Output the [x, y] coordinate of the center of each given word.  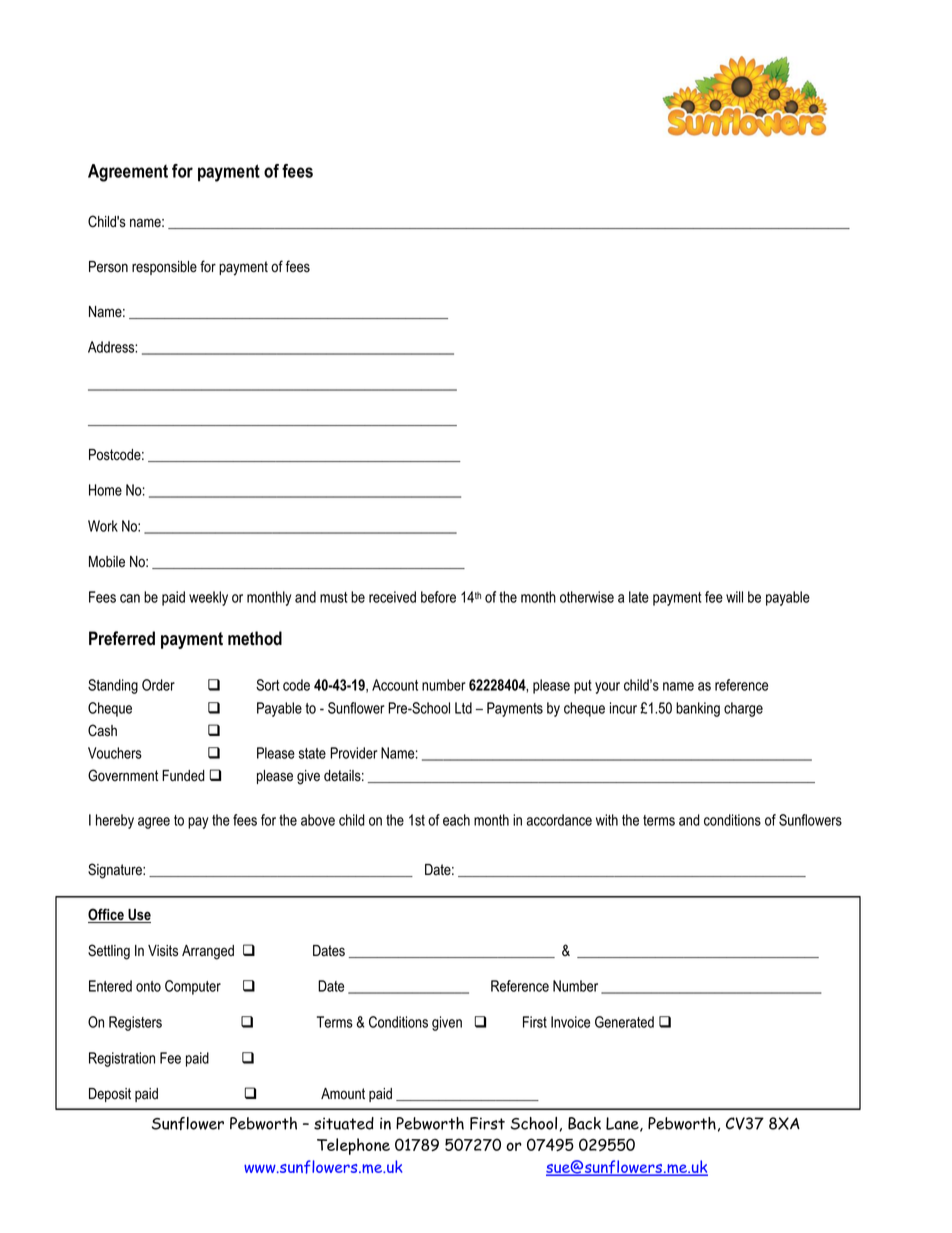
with [607, 820]
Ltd [463, 708]
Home [105, 490]
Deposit [110, 1095]
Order [158, 685]
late [639, 597]
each [456, 820]
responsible [164, 268]
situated [344, 1123]
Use [138, 916]
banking [698, 709]
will [734, 597]
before [438, 597]
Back [584, 1123]
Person [108, 267]
